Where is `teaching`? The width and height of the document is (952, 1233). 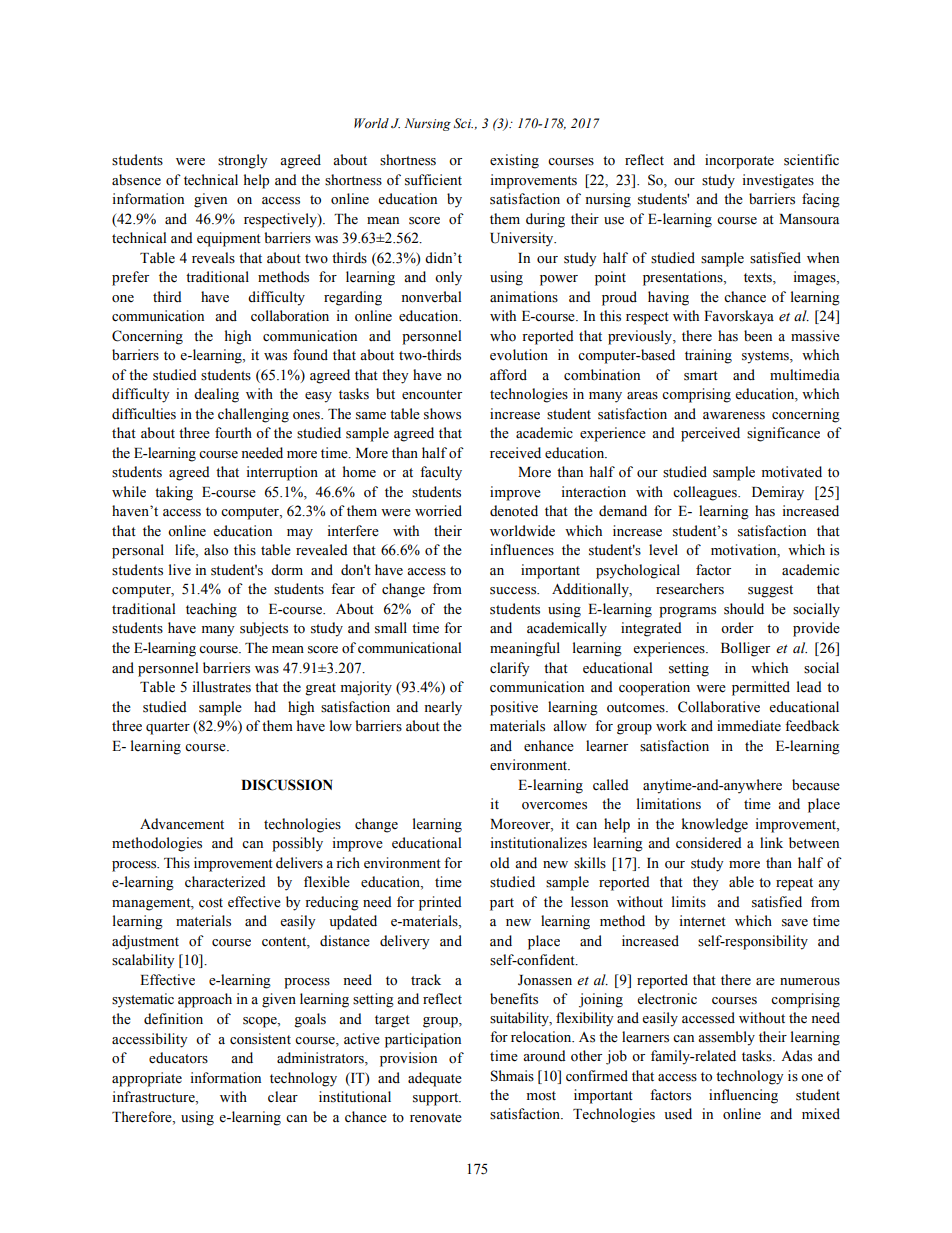 teaching is located at coordinates (211, 610).
